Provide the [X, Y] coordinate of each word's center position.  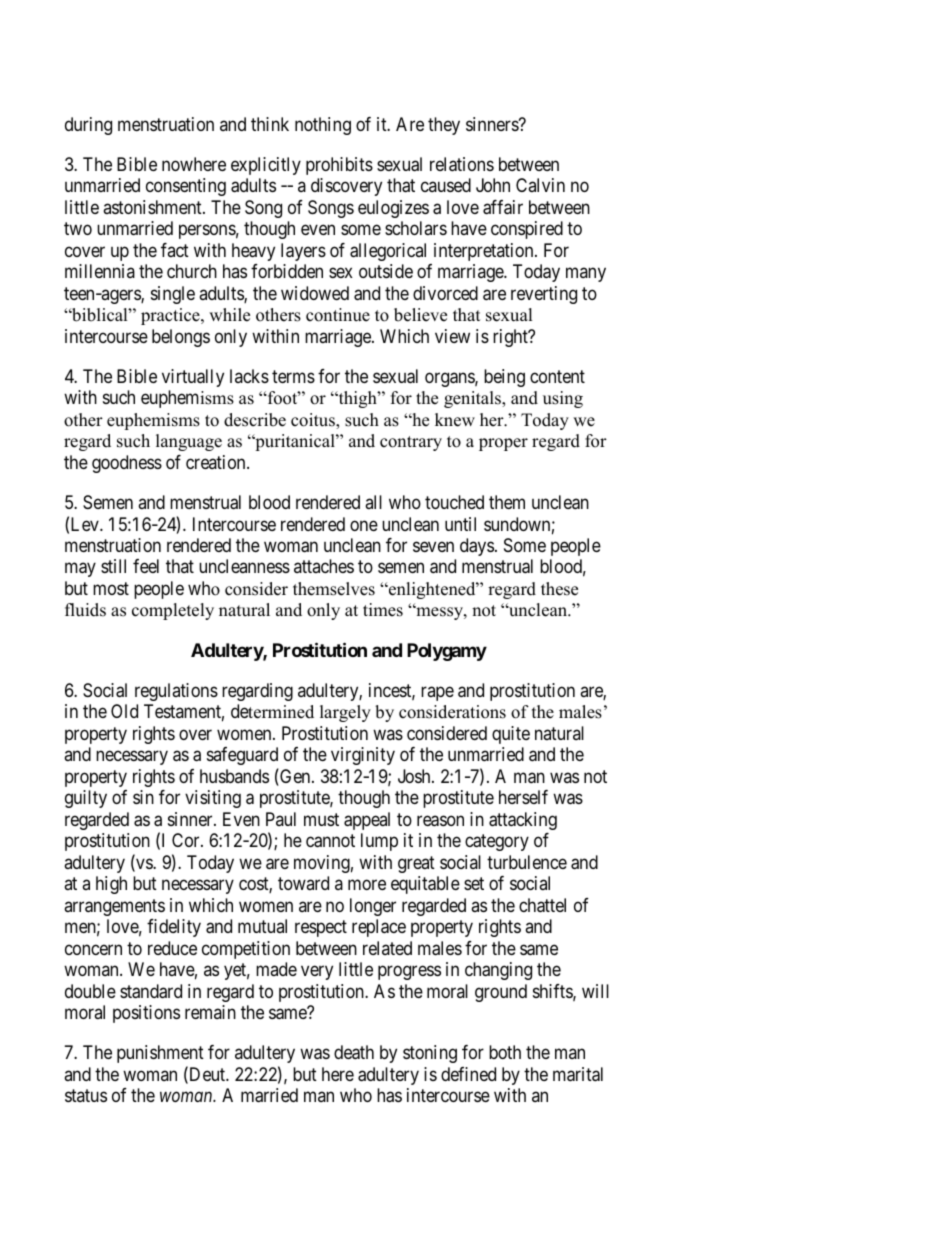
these [559, 589]
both [505, 1052]
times [383, 610]
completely [173, 611]
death [354, 1052]
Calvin [540, 185]
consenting [186, 187]
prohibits [339, 166]
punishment [160, 1054]
